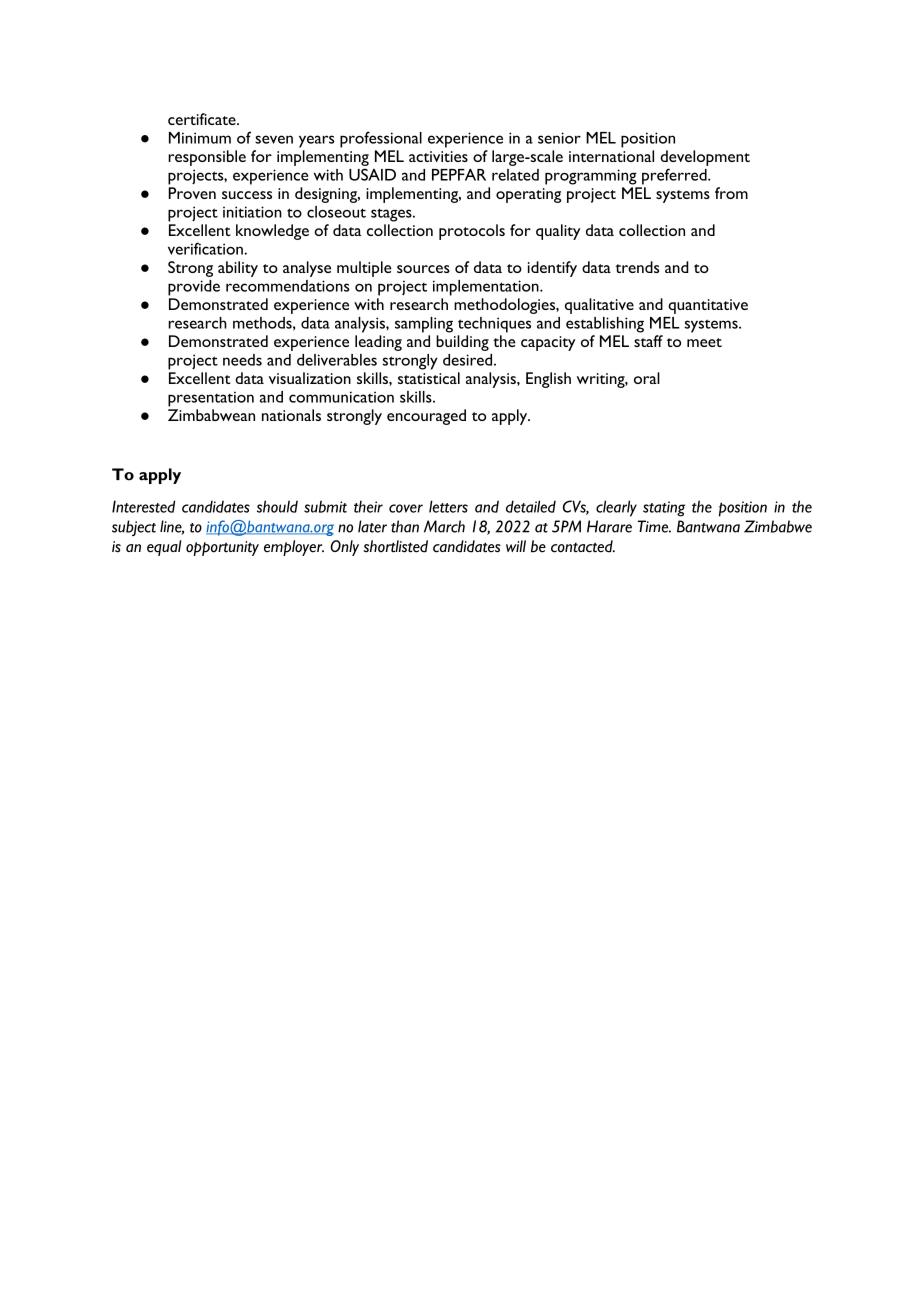 The width and height of the document is (924, 1308). I want to click on Minimum, so click(200, 138).
